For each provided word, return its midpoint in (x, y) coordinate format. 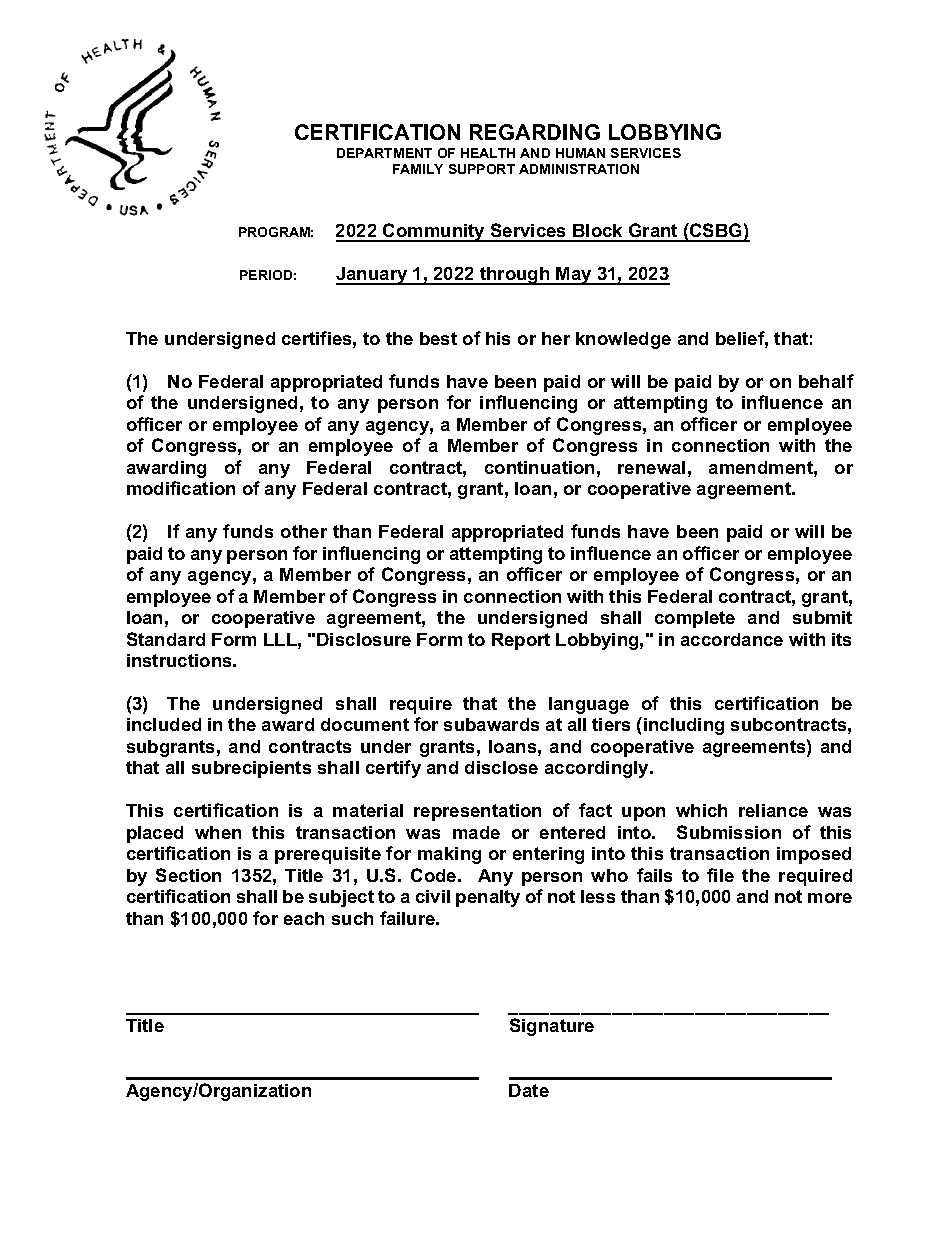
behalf (826, 381)
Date (529, 1090)
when (218, 832)
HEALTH (488, 153)
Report (521, 641)
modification (181, 488)
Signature (552, 1027)
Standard (166, 639)
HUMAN (580, 153)
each (304, 918)
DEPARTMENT (384, 153)
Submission (729, 832)
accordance (732, 639)
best (438, 338)
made (476, 832)
